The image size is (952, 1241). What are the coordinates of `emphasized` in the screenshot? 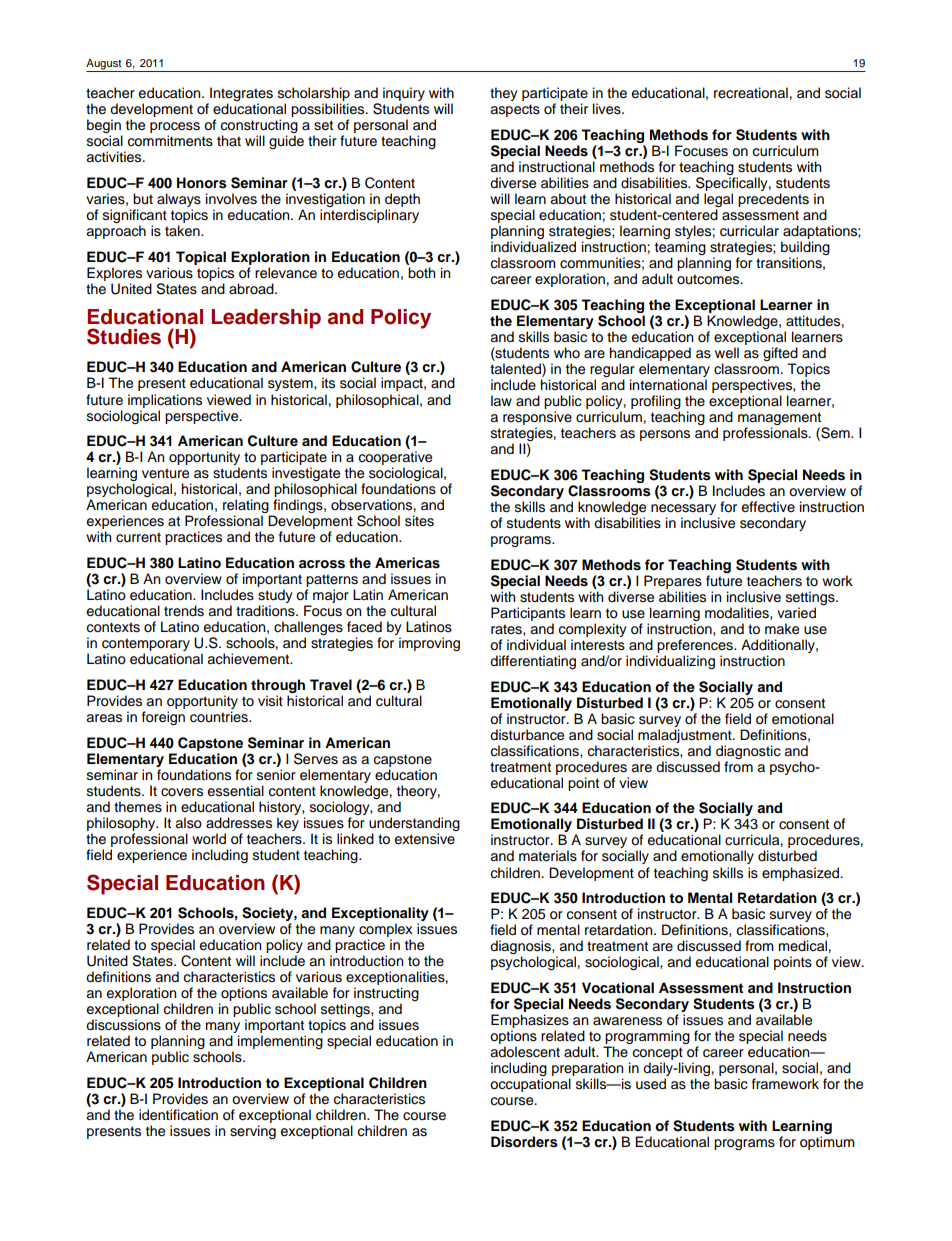 It's located at (802, 874).
